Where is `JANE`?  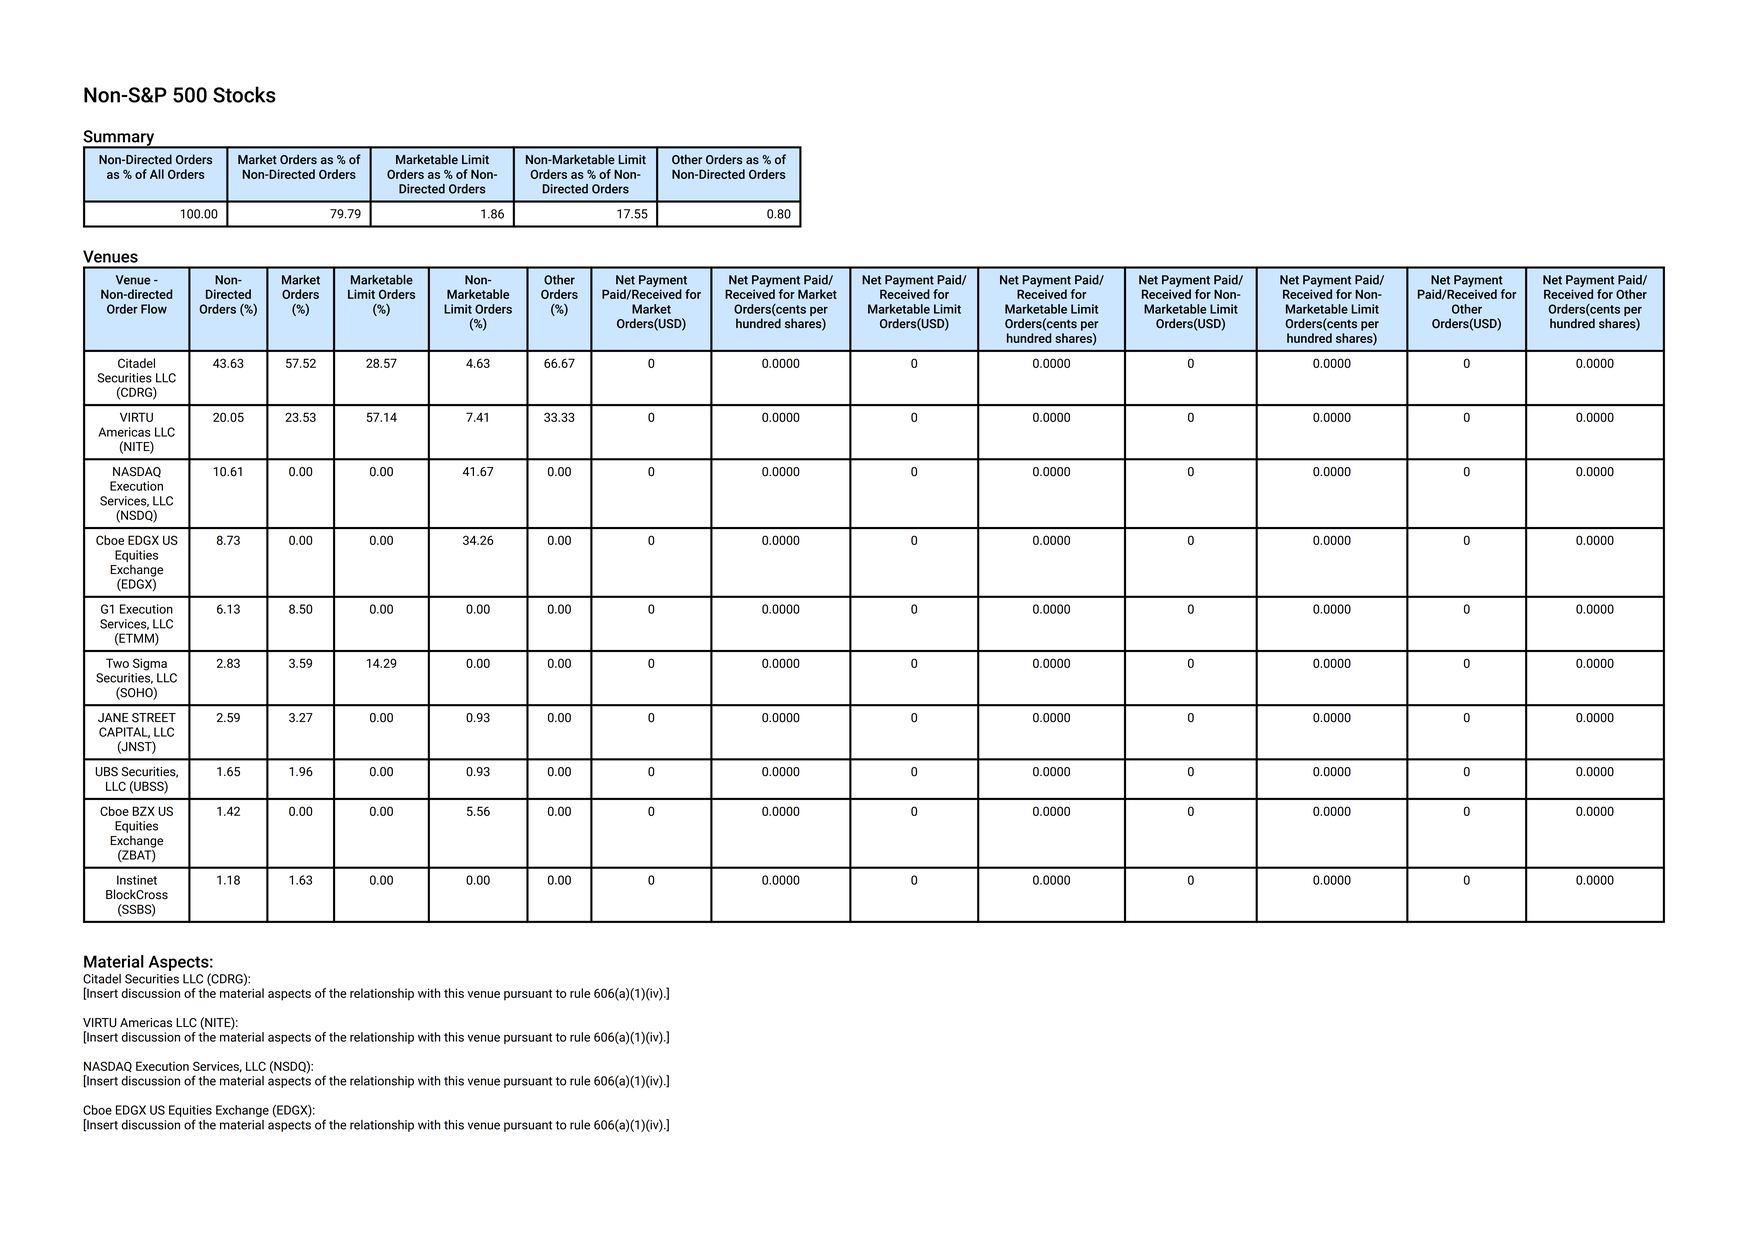 JANE is located at coordinates (113, 718).
